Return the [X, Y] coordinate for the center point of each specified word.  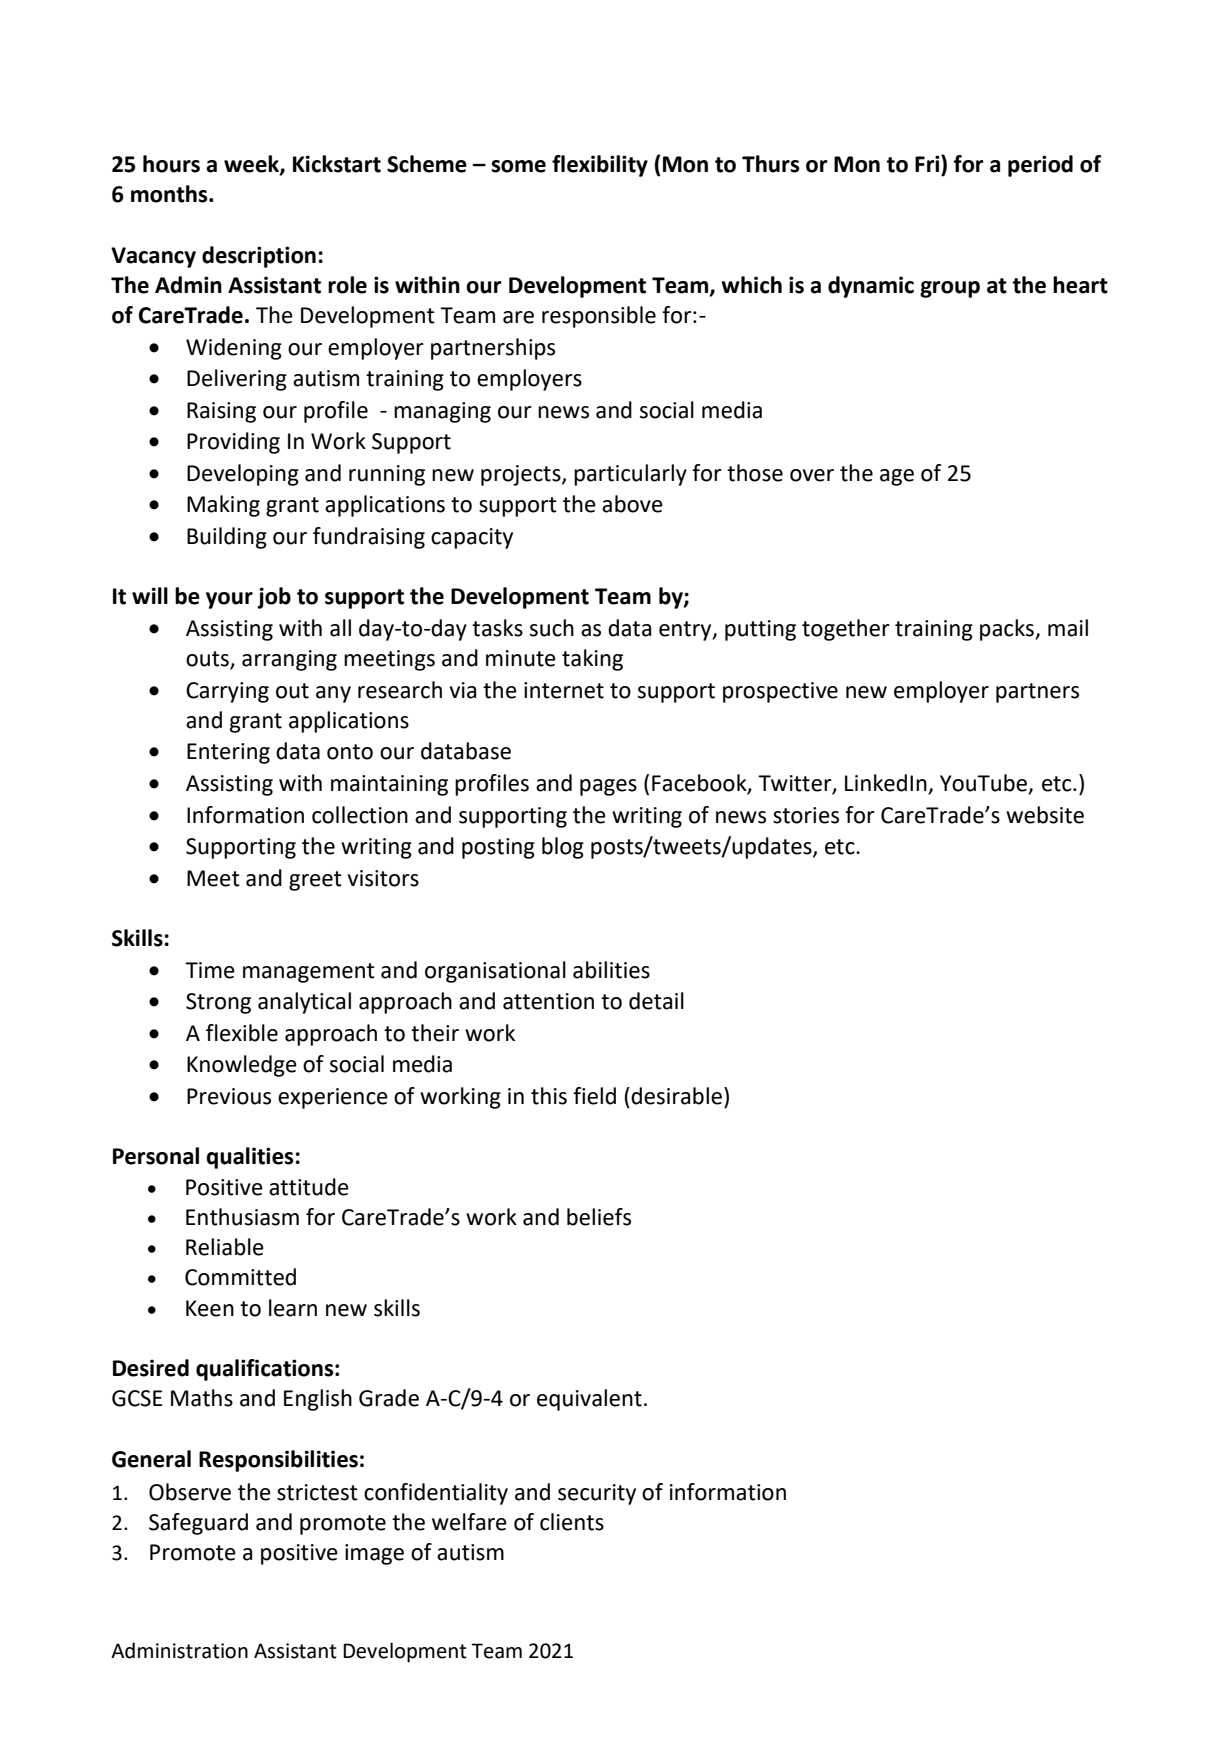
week [252, 165]
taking [592, 660]
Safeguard [198, 1524]
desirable [676, 1096]
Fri [928, 163]
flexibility [600, 166]
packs [1008, 630]
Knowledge [242, 1066]
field [594, 1096]
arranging [289, 660]
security [597, 1494]
